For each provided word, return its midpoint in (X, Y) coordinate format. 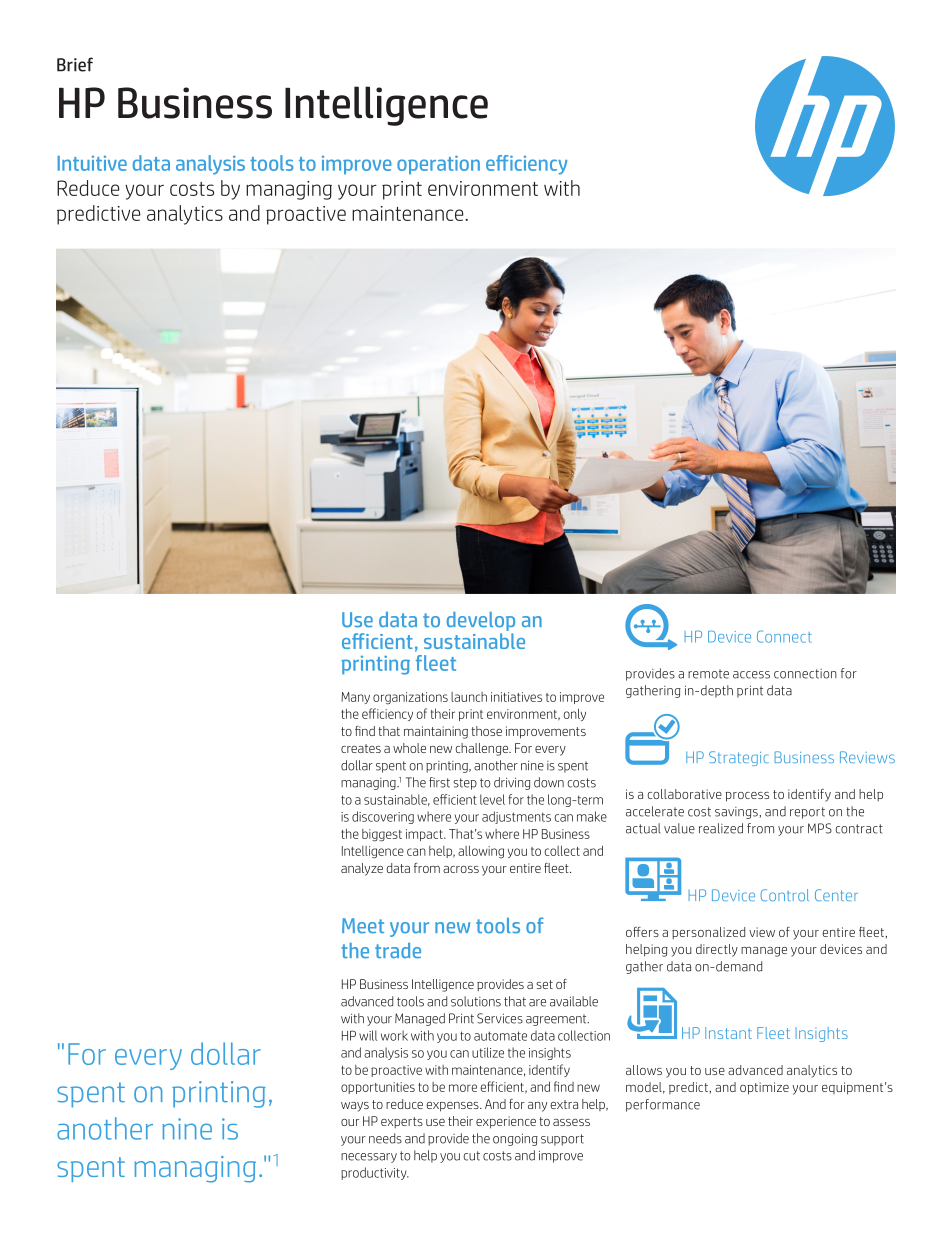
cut (472, 1156)
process (747, 797)
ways (355, 1107)
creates (361, 748)
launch (469, 697)
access (751, 675)
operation (438, 165)
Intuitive (92, 163)
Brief (75, 64)
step (465, 784)
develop (481, 621)
